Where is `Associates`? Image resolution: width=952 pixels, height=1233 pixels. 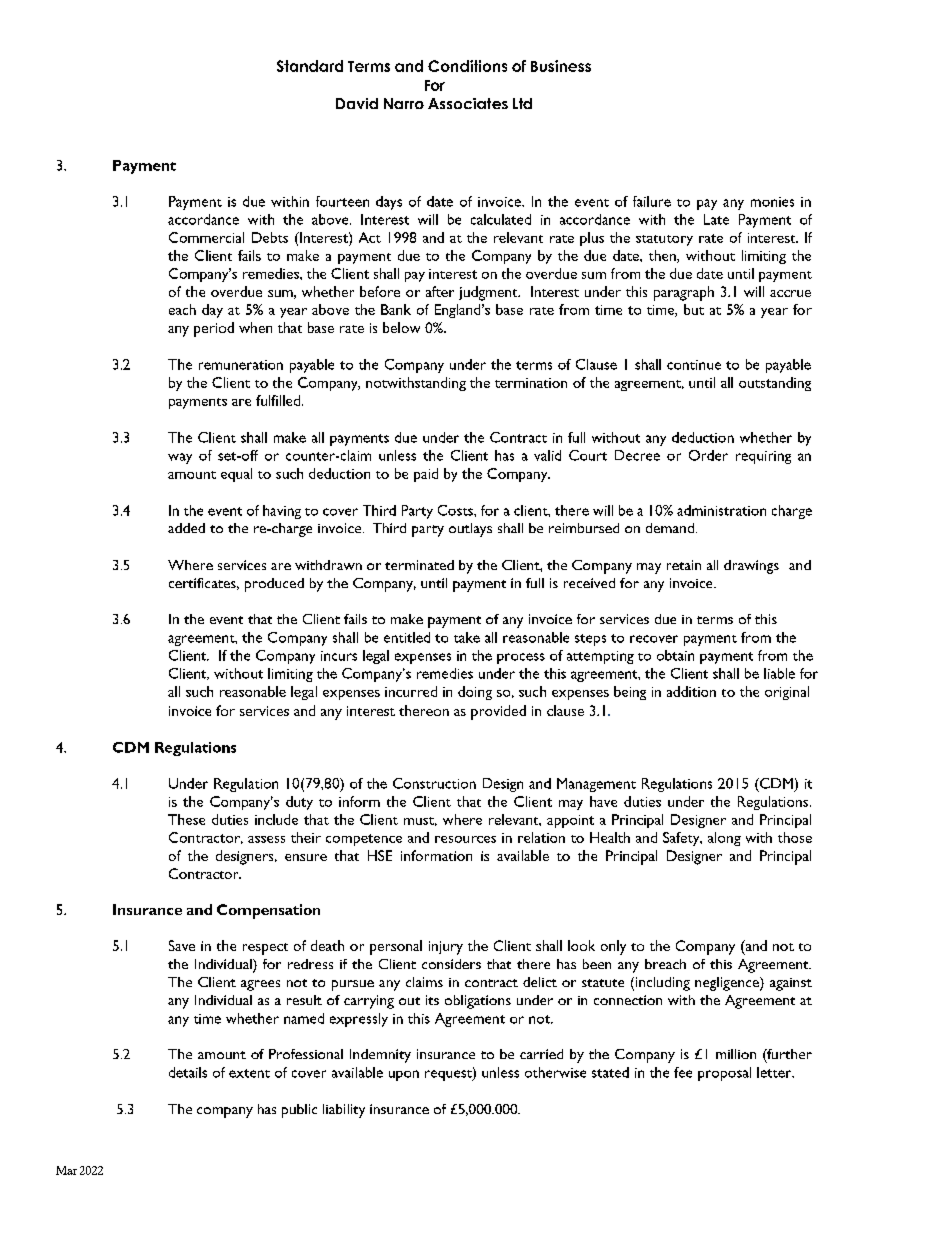
Associates is located at coordinates (468, 103).
